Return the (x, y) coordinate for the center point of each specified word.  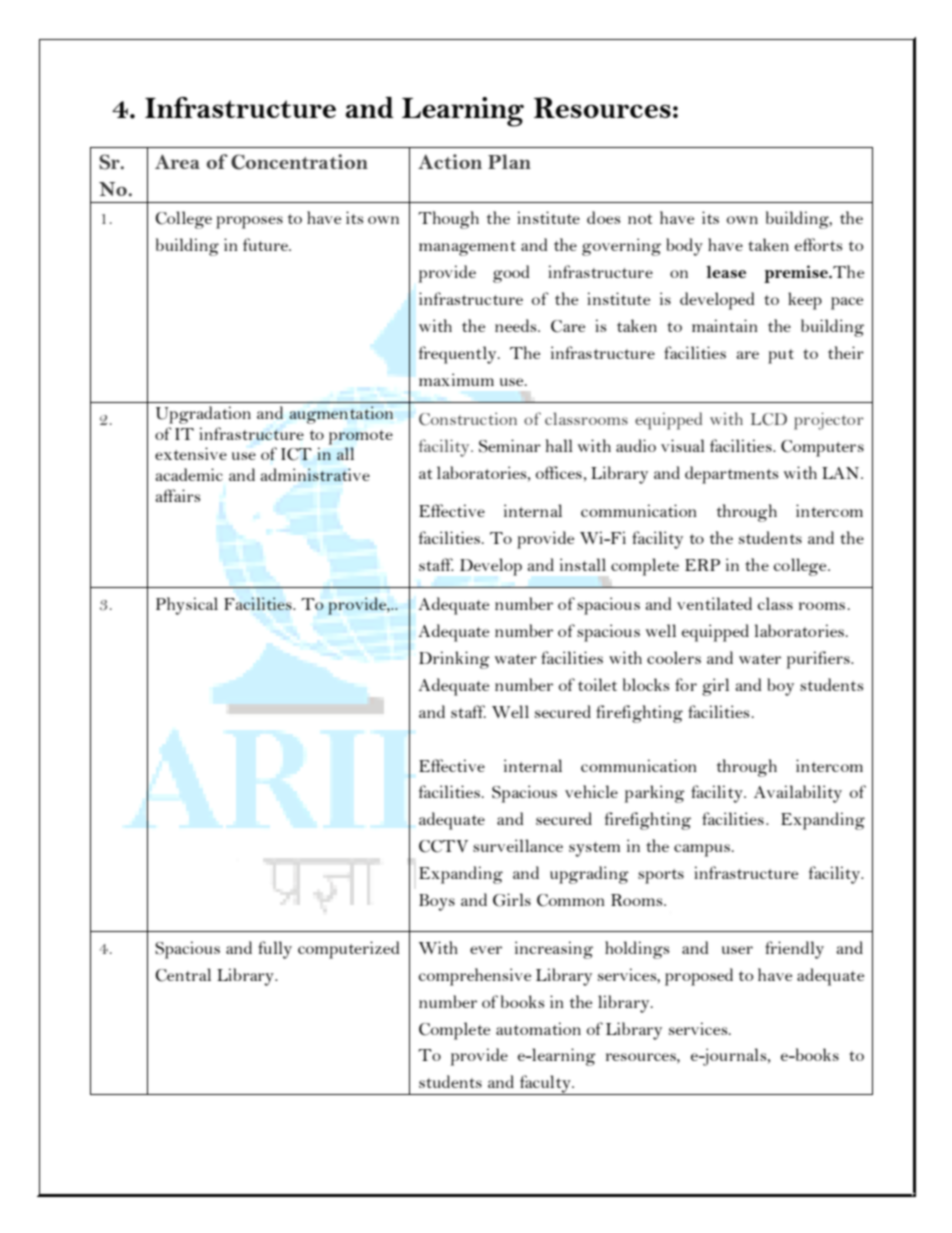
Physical (187, 606)
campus (702, 850)
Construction (468, 419)
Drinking (454, 660)
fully (275, 950)
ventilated (714, 603)
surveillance (518, 845)
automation (538, 1028)
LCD (769, 419)
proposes (249, 222)
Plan (509, 161)
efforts (818, 244)
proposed (699, 977)
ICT (296, 454)
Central (183, 975)
